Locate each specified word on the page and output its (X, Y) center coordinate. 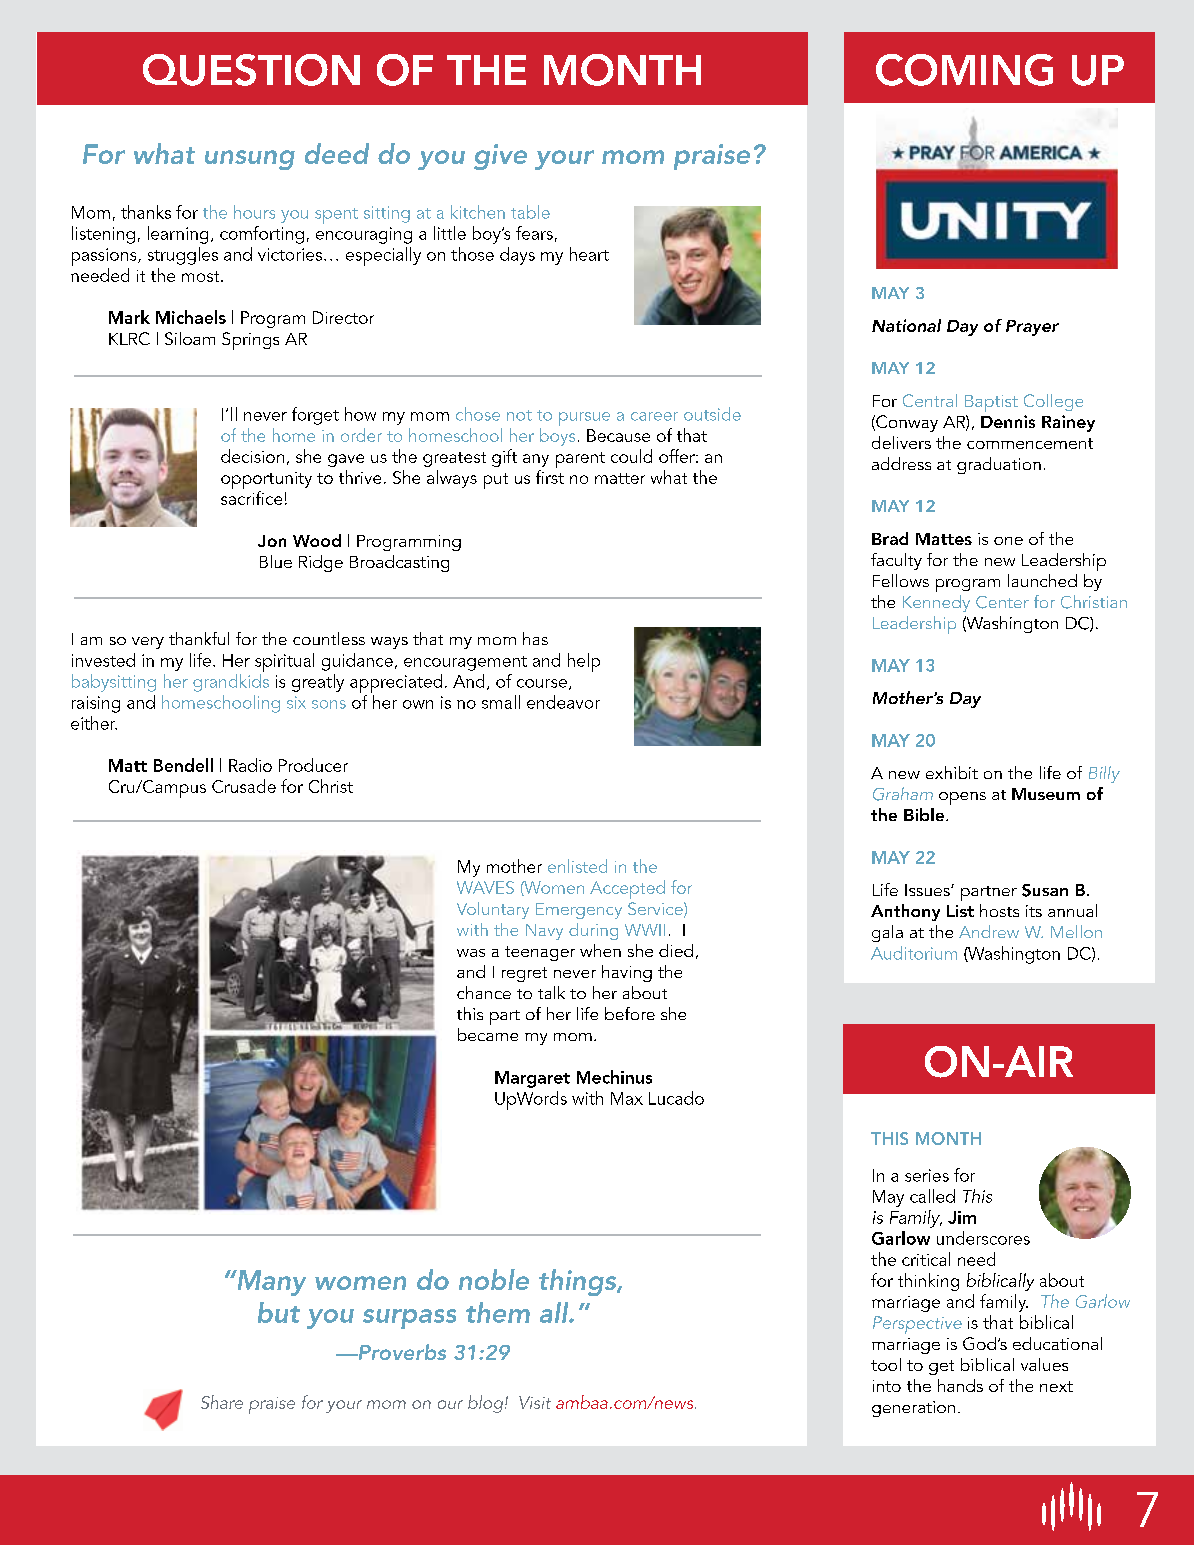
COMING (964, 70)
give (500, 157)
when (600, 950)
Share (222, 1402)
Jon (272, 541)
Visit (535, 1402)
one (1008, 541)
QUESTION (251, 70)
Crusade (244, 786)
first (550, 477)
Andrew (989, 931)
